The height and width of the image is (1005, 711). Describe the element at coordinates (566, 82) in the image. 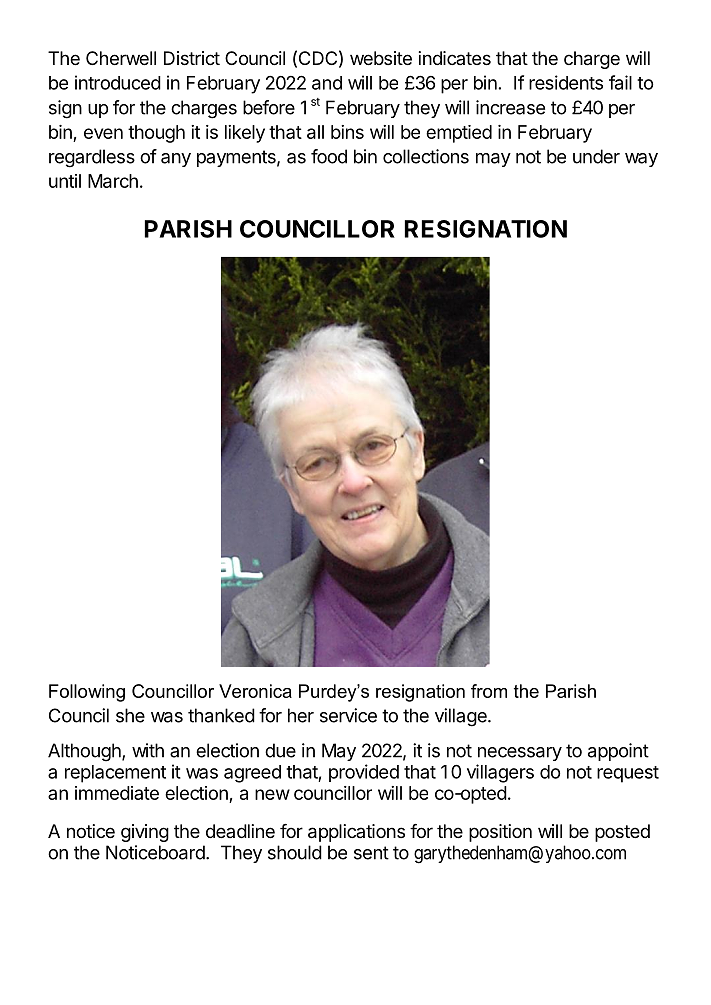

I see `residents` at that location.
